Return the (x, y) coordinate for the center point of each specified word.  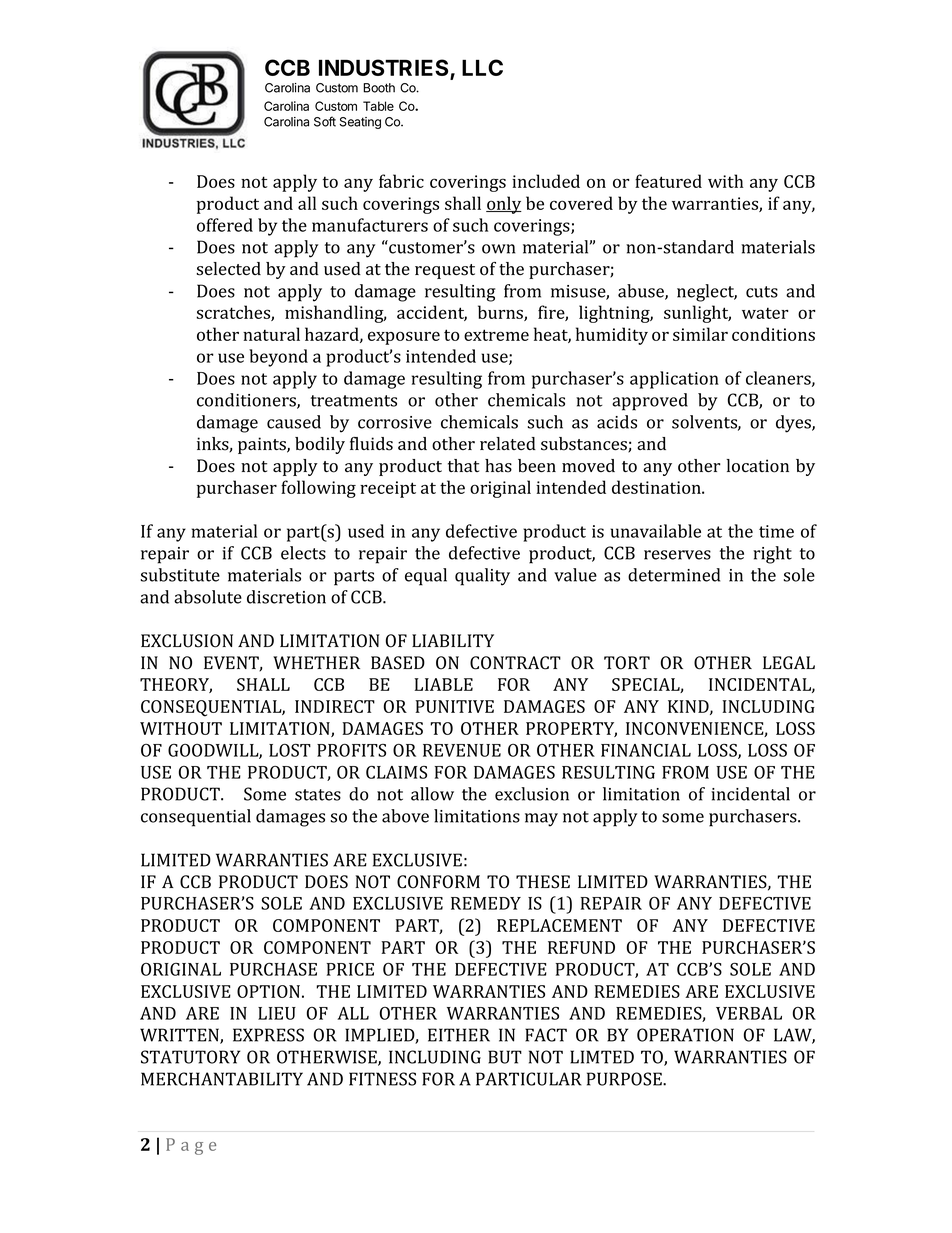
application (674, 380)
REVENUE (462, 750)
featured (668, 181)
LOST (290, 750)
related (508, 444)
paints (263, 445)
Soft (325, 121)
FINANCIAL (646, 750)
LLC (482, 67)
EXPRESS (268, 1035)
